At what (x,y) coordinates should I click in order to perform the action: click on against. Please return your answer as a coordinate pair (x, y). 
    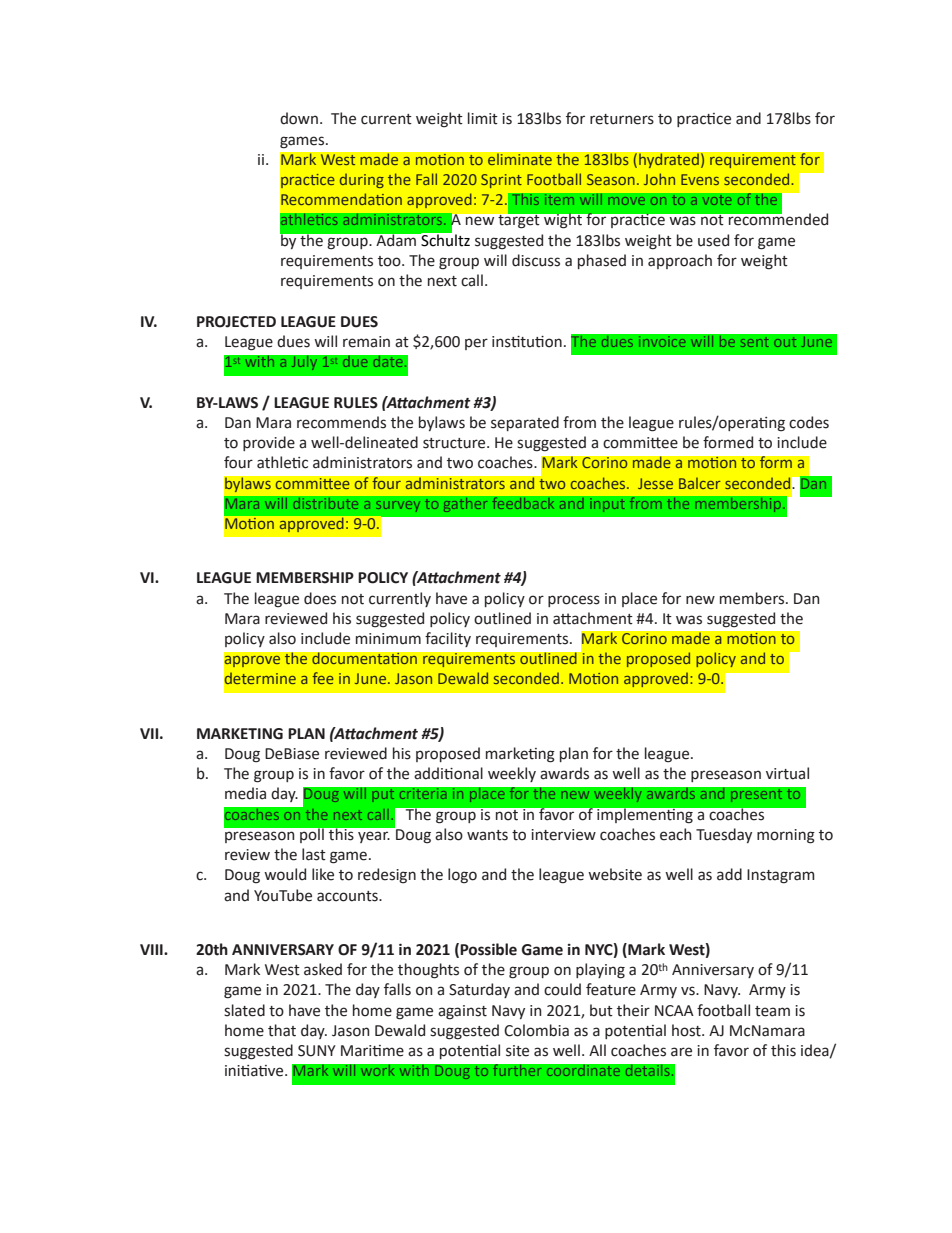
    Looking at the image, I should click on (462, 1012).
